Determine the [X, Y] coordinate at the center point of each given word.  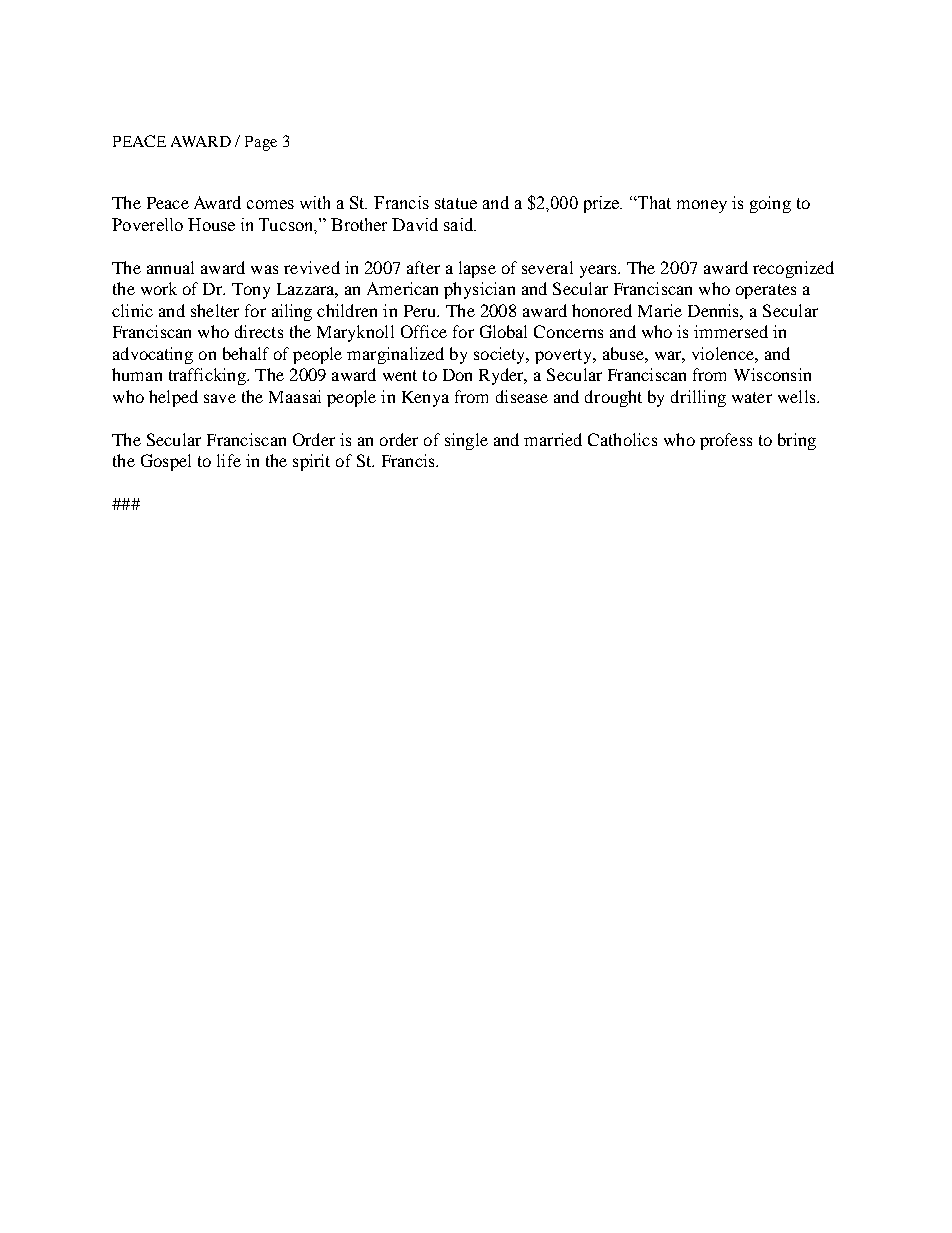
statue [456, 203]
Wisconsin [772, 374]
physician [479, 290]
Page [261, 143]
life [229, 460]
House [211, 224]
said [460, 224]
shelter [215, 310]
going [770, 204]
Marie [660, 310]
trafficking [208, 376]
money [702, 206]
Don [457, 375]
